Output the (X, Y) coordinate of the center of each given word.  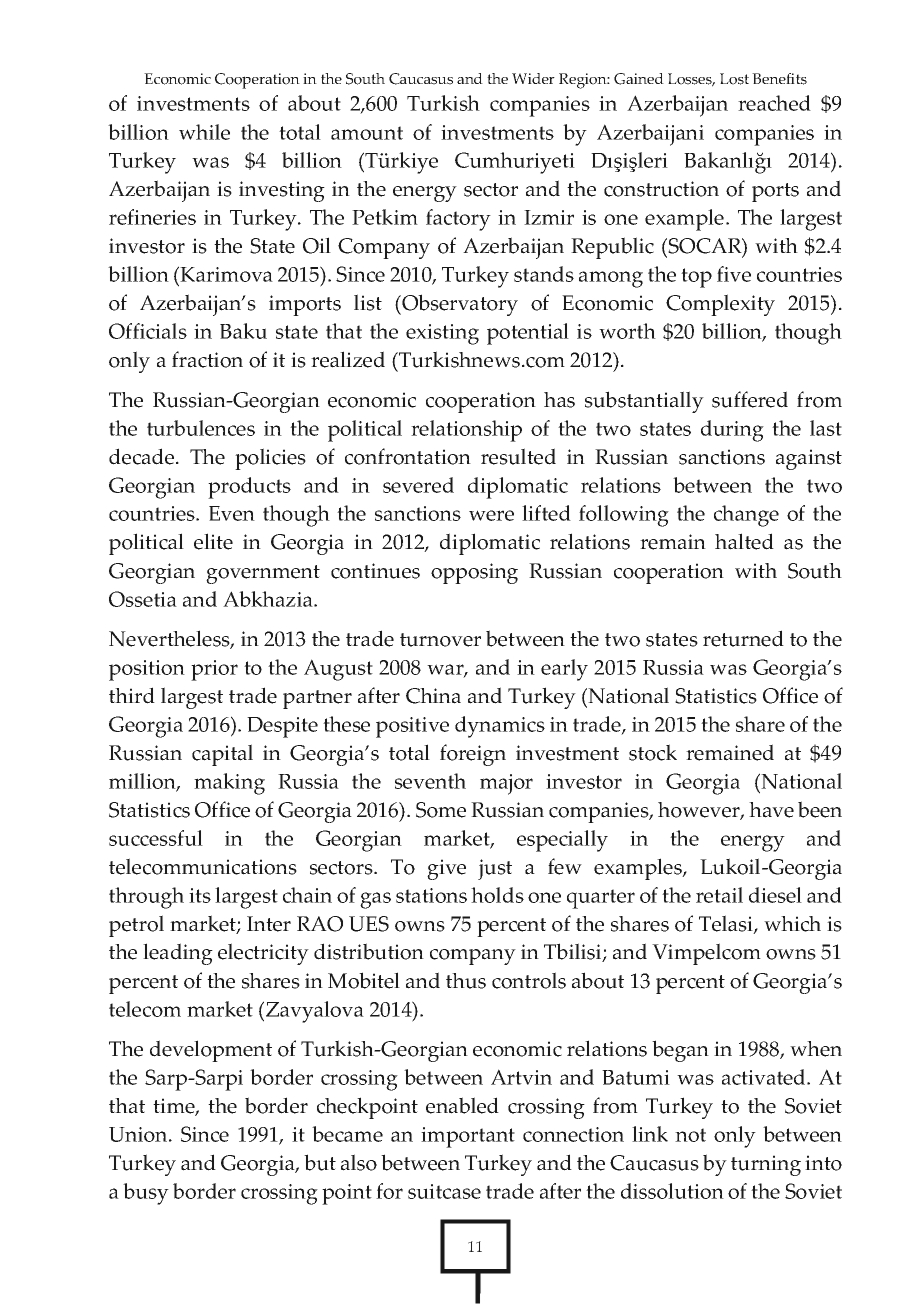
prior (214, 670)
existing (442, 334)
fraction (207, 359)
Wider (533, 78)
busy (146, 1194)
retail (719, 895)
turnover (440, 640)
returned (743, 638)
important (468, 1137)
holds (497, 895)
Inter (269, 924)
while (204, 132)
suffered (750, 399)
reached (774, 103)
